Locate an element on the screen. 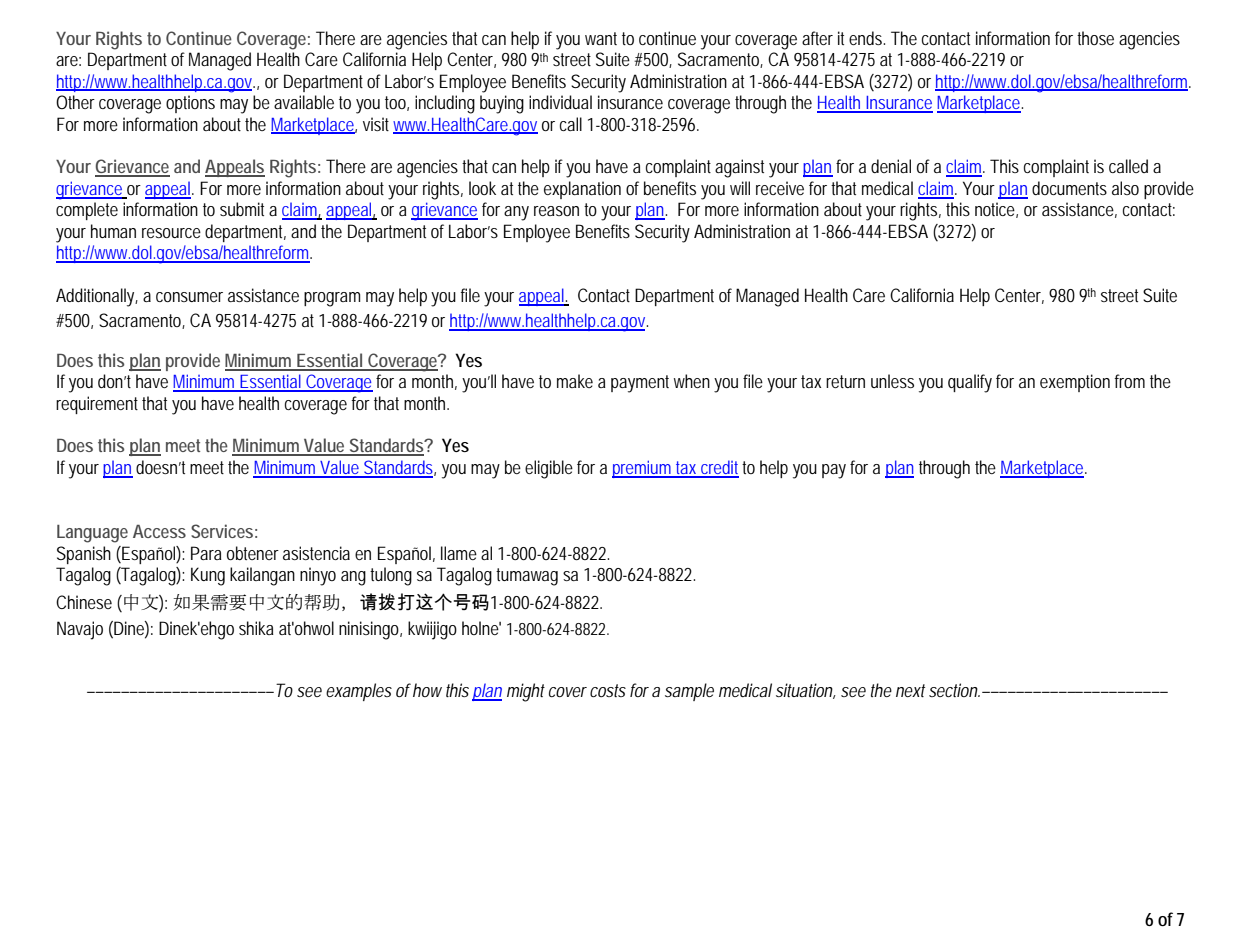 This screenshot has height=952, width=1233. costs is located at coordinates (608, 690).
